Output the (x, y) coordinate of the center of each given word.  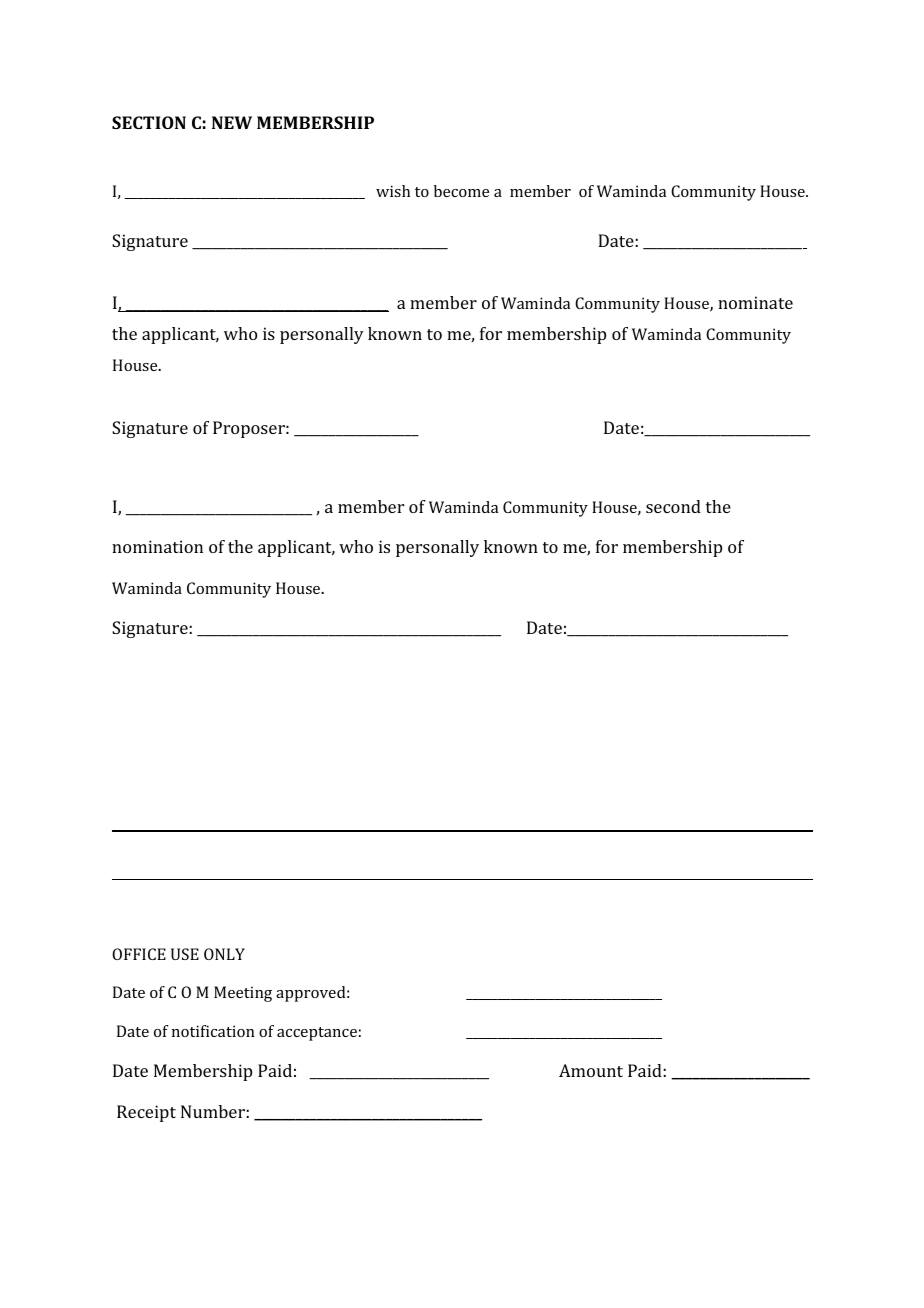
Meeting (243, 994)
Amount (591, 1070)
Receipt (146, 1113)
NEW (232, 122)
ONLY (224, 954)
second (673, 506)
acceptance (317, 1034)
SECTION (149, 122)
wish (393, 191)
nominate (755, 302)
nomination (157, 546)
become (461, 191)
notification (213, 1031)
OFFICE (139, 954)
